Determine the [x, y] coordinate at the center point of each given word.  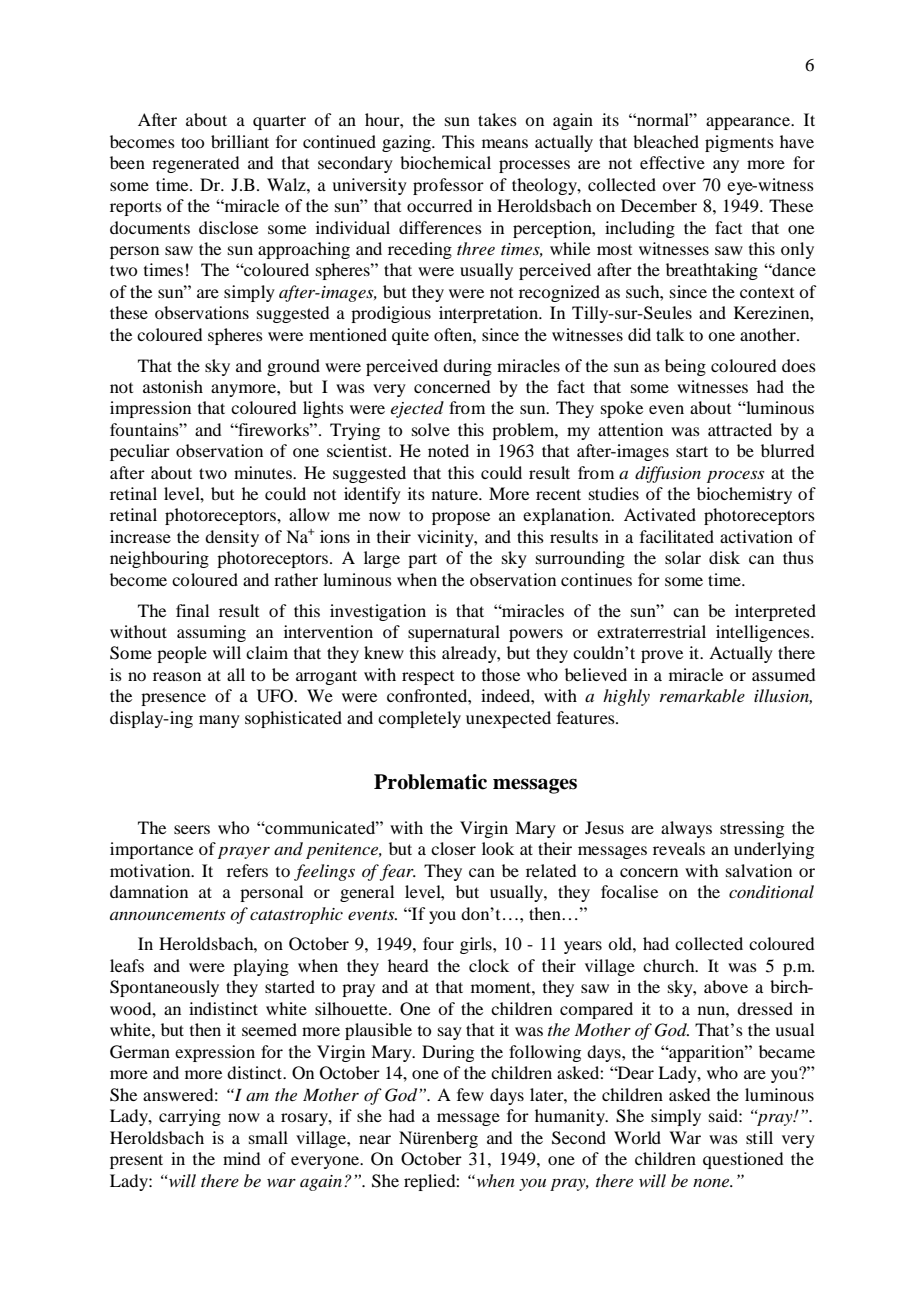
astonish [173, 386]
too [192, 142]
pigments [739, 143]
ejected [417, 409]
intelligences [764, 633]
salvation [759, 870]
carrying [190, 1117]
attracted [740, 429]
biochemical [445, 162]
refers [247, 870]
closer [453, 848]
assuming [211, 633]
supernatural [454, 633]
